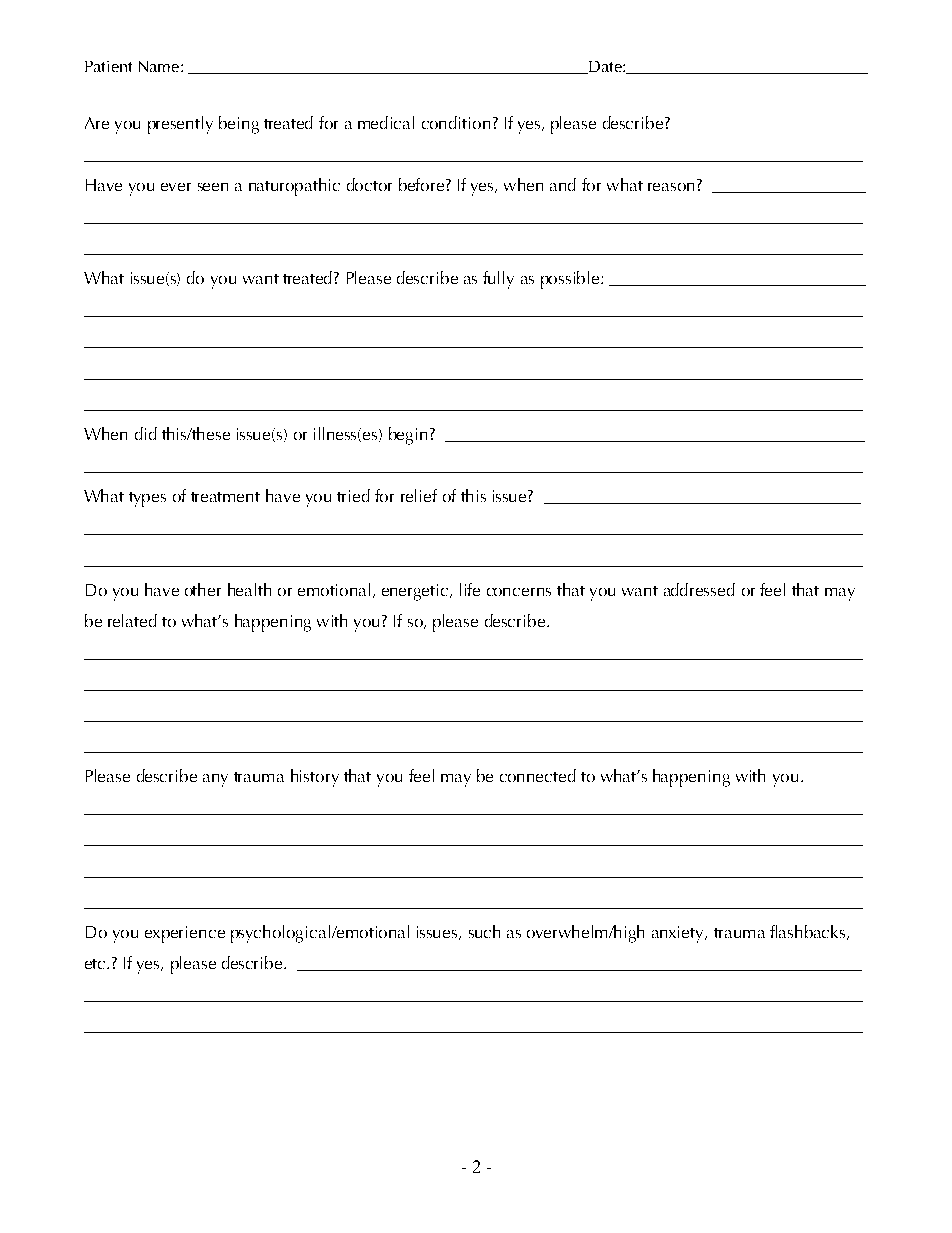 Image resolution: width=952 pixels, height=1233 pixels. I want to click on possible, so click(571, 280).
